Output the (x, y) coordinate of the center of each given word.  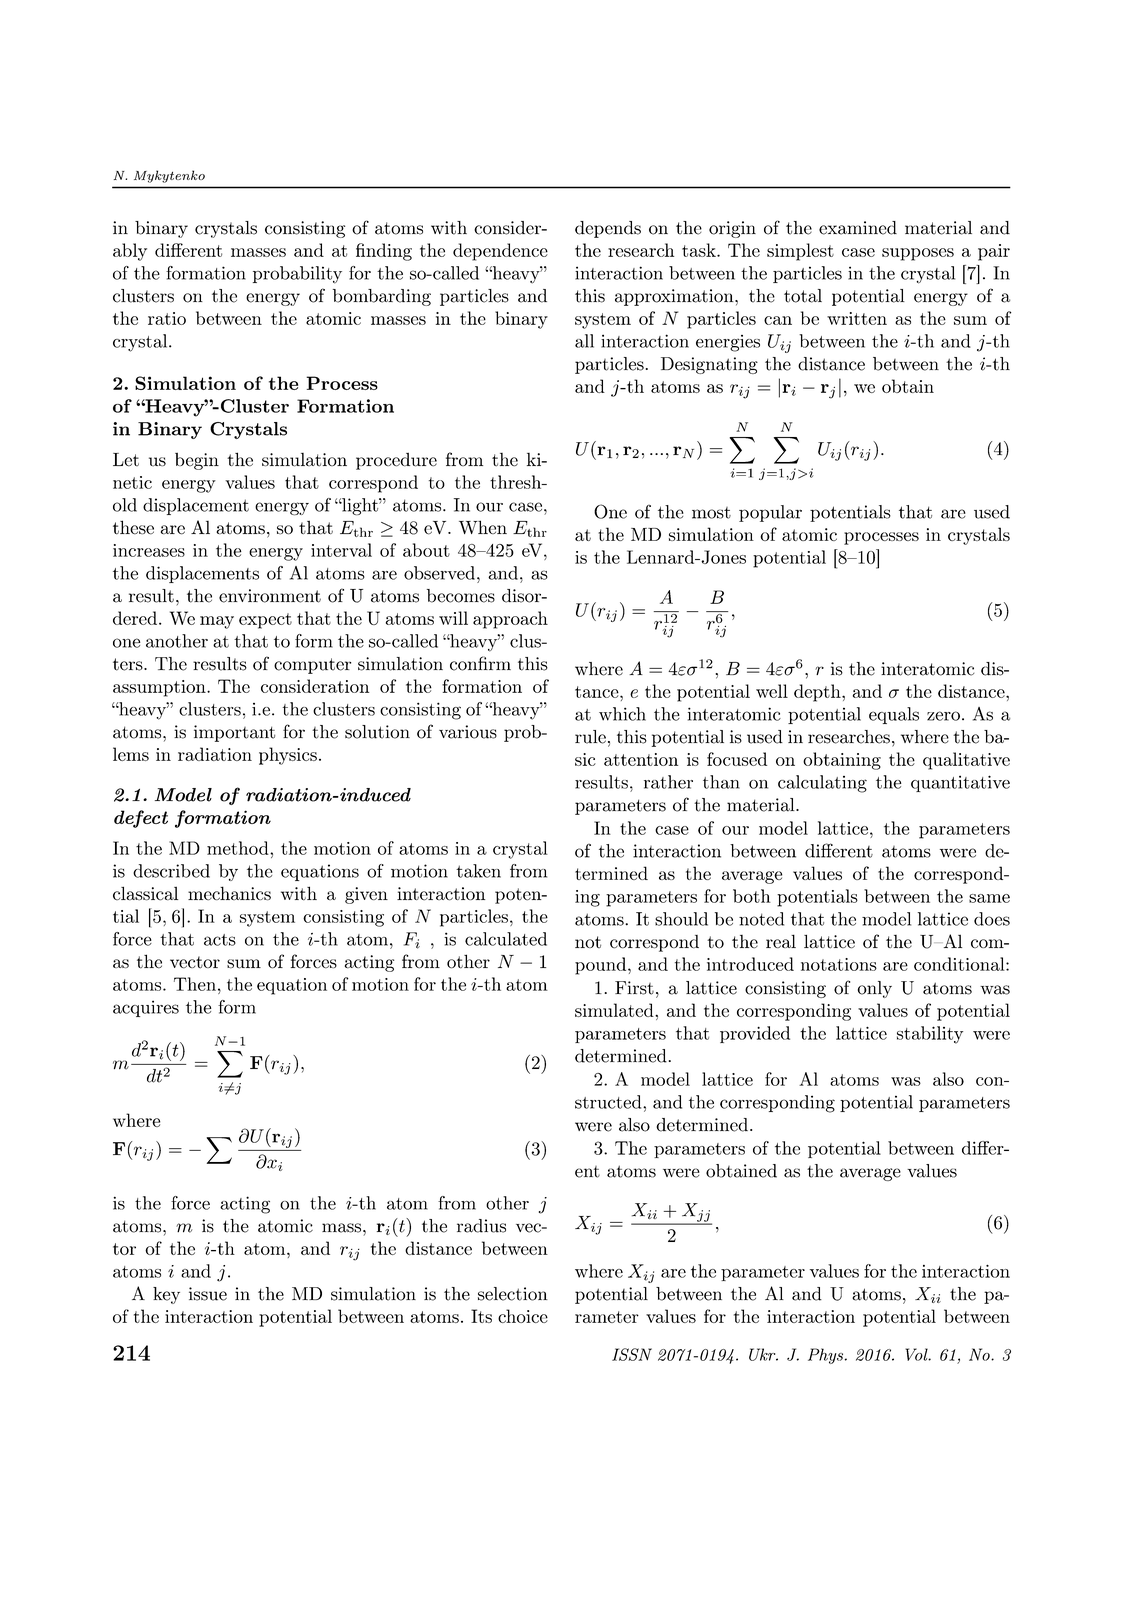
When (483, 527)
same (989, 898)
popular (770, 513)
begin (197, 461)
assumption (160, 688)
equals (894, 715)
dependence (500, 252)
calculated (506, 939)
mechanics (229, 893)
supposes (918, 254)
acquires (146, 1008)
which (622, 714)
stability (930, 1035)
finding (384, 252)
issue (208, 1294)
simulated (615, 1010)
